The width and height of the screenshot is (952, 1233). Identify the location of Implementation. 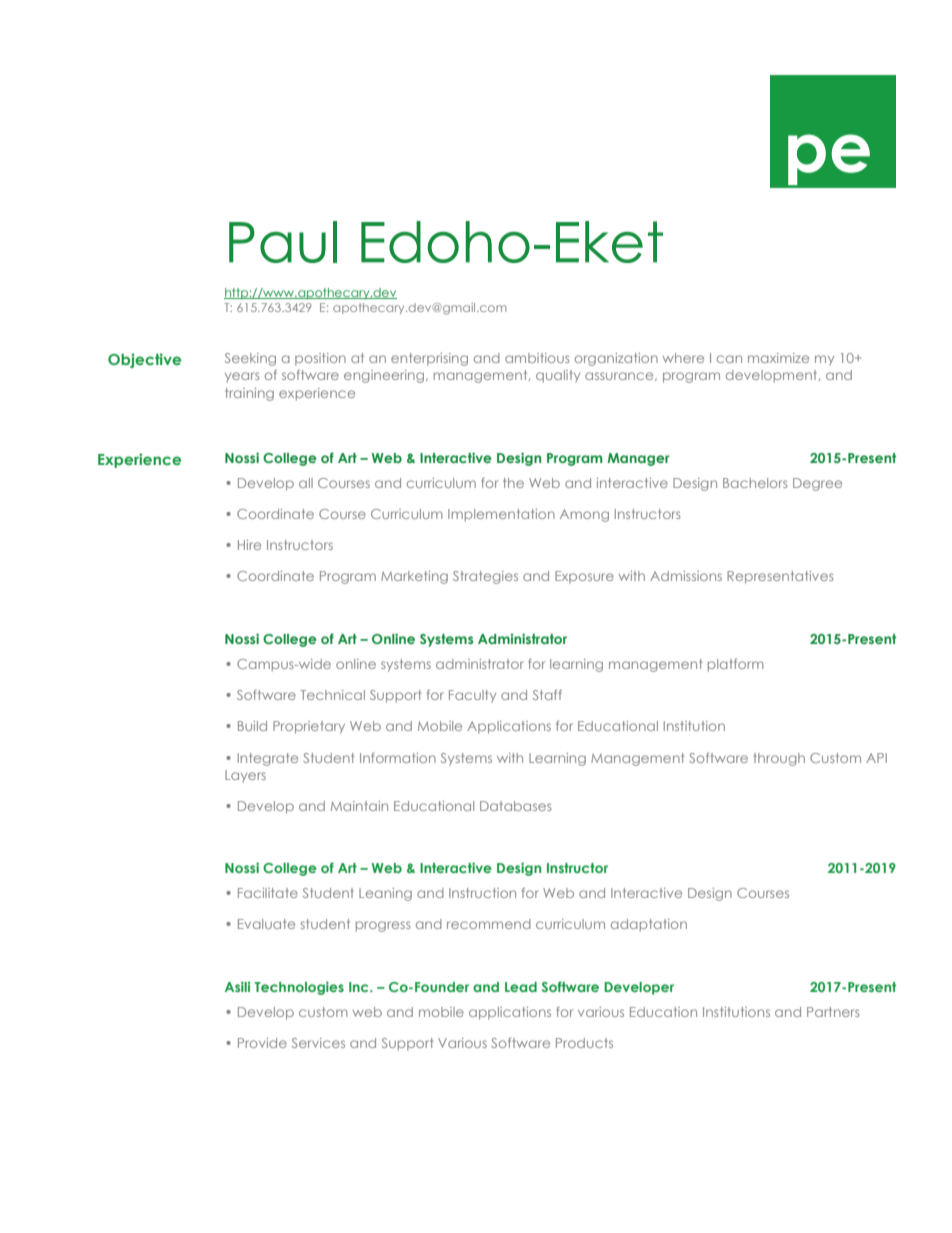
(501, 515).
